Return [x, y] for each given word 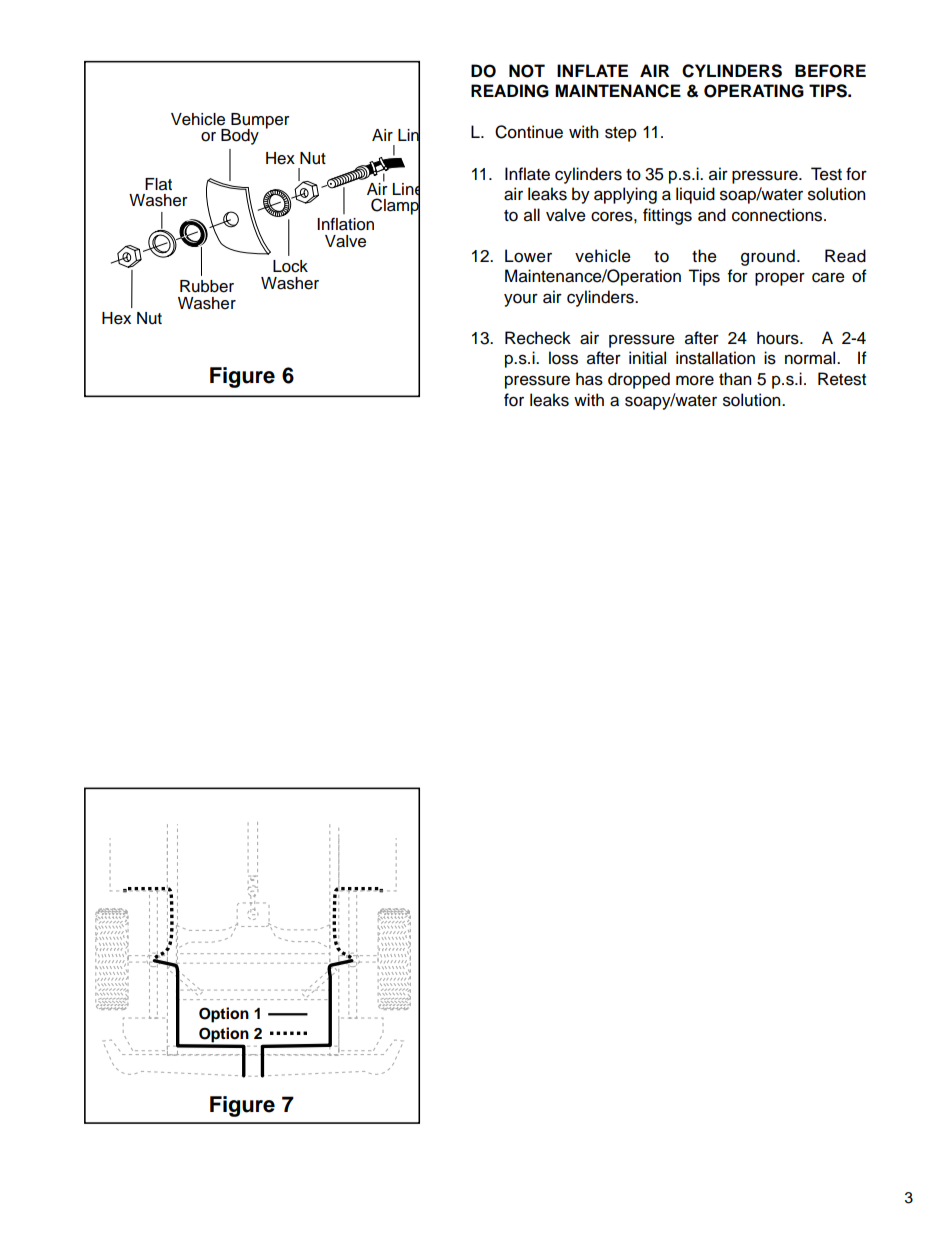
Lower [528, 256]
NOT [527, 71]
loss [563, 358]
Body [240, 137]
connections [778, 215]
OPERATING [754, 91]
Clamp [395, 207]
